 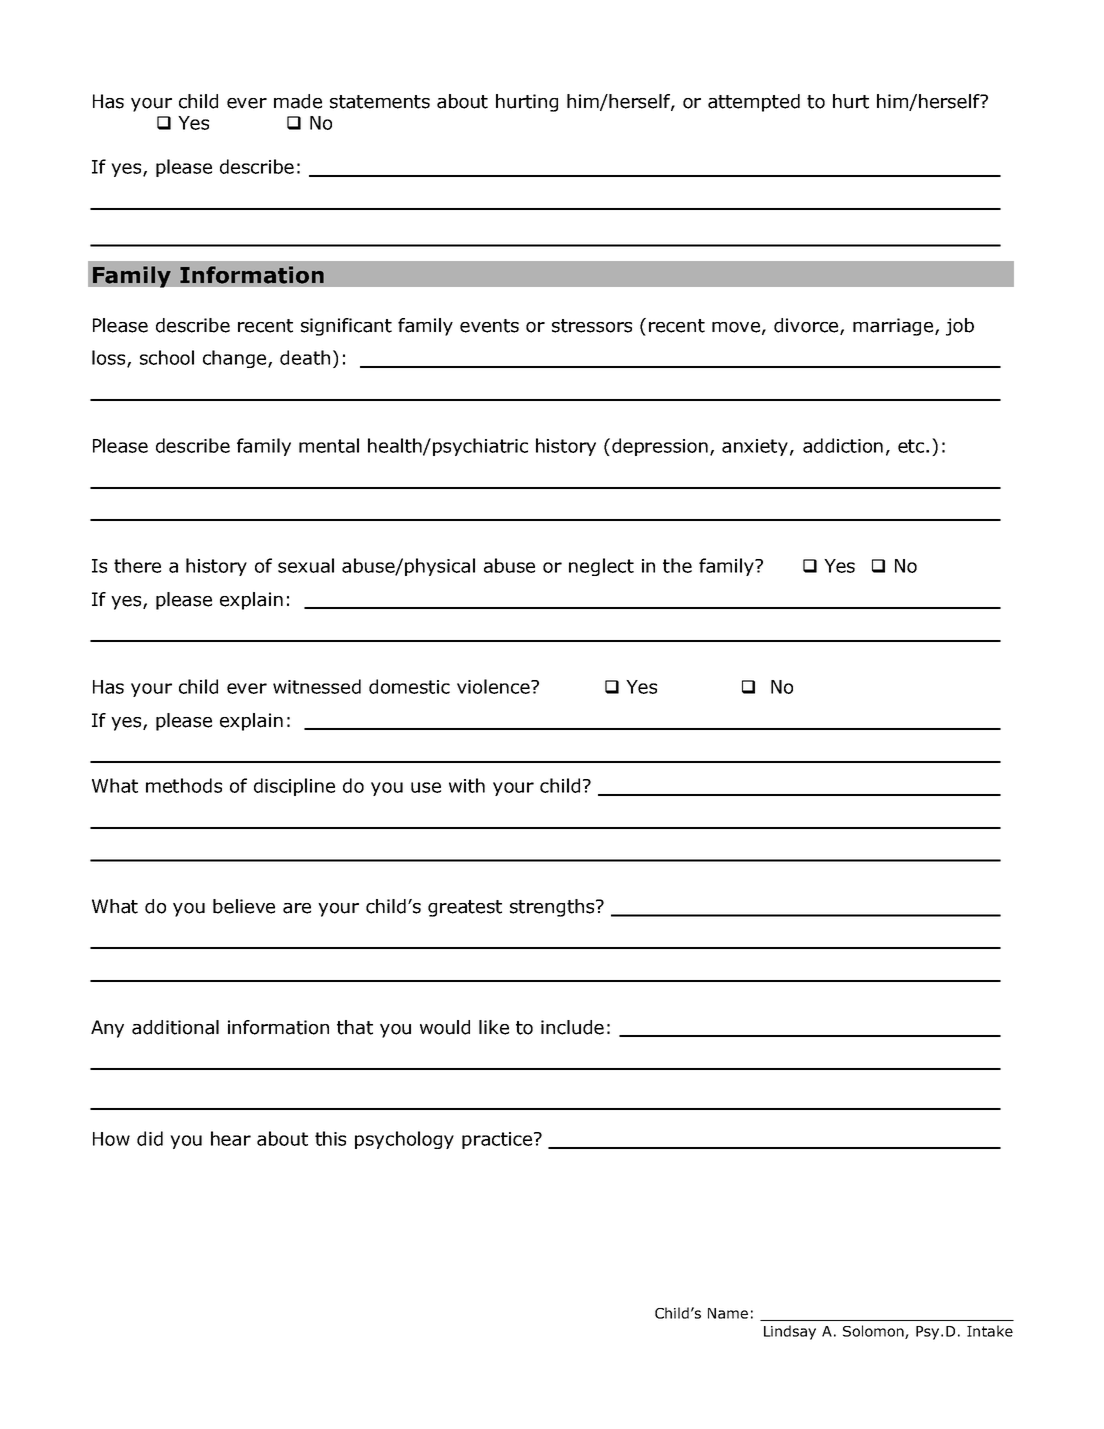 I want to click on attempted, so click(x=754, y=103).
